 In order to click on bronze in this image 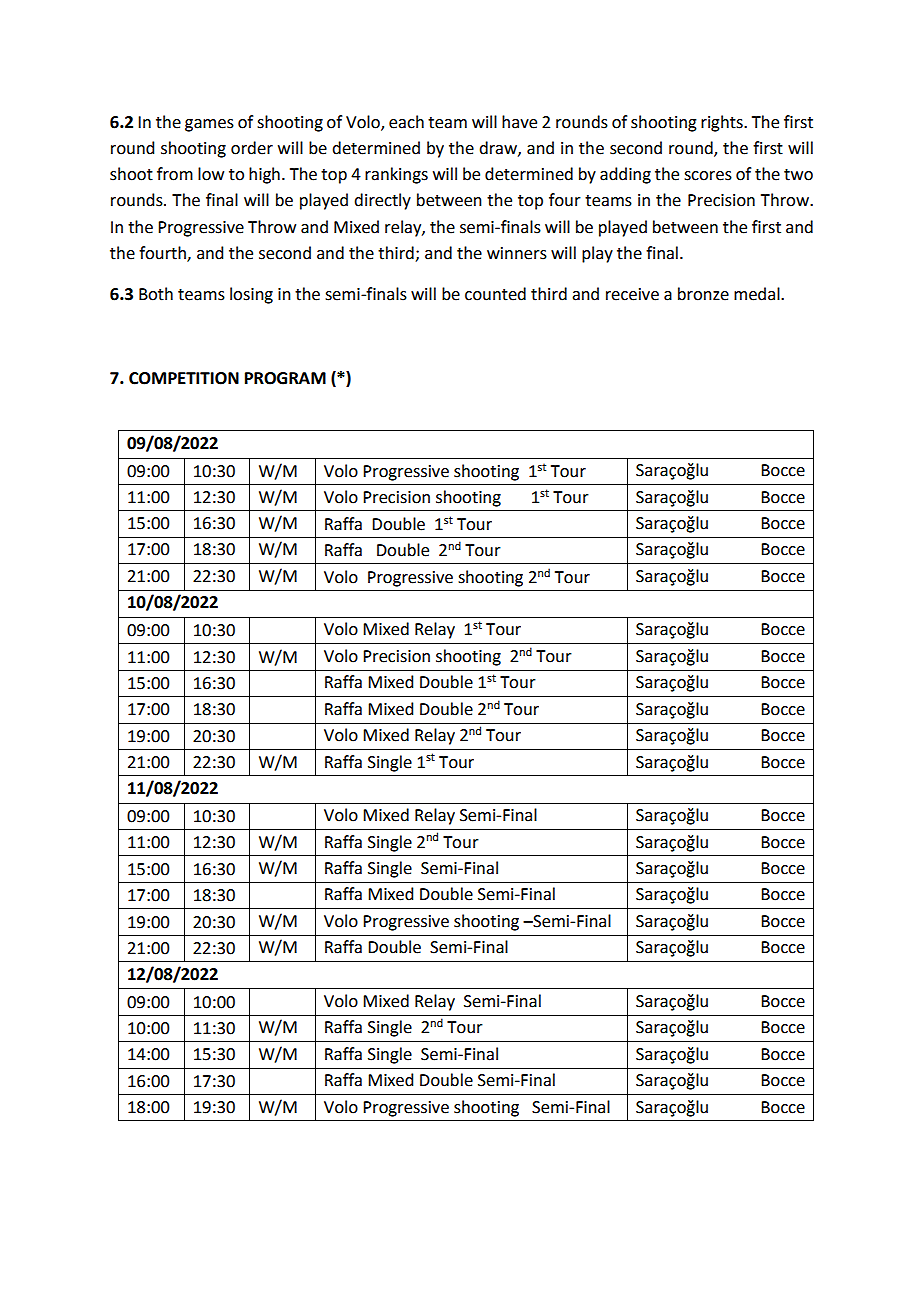, I will do `click(703, 294)`.
